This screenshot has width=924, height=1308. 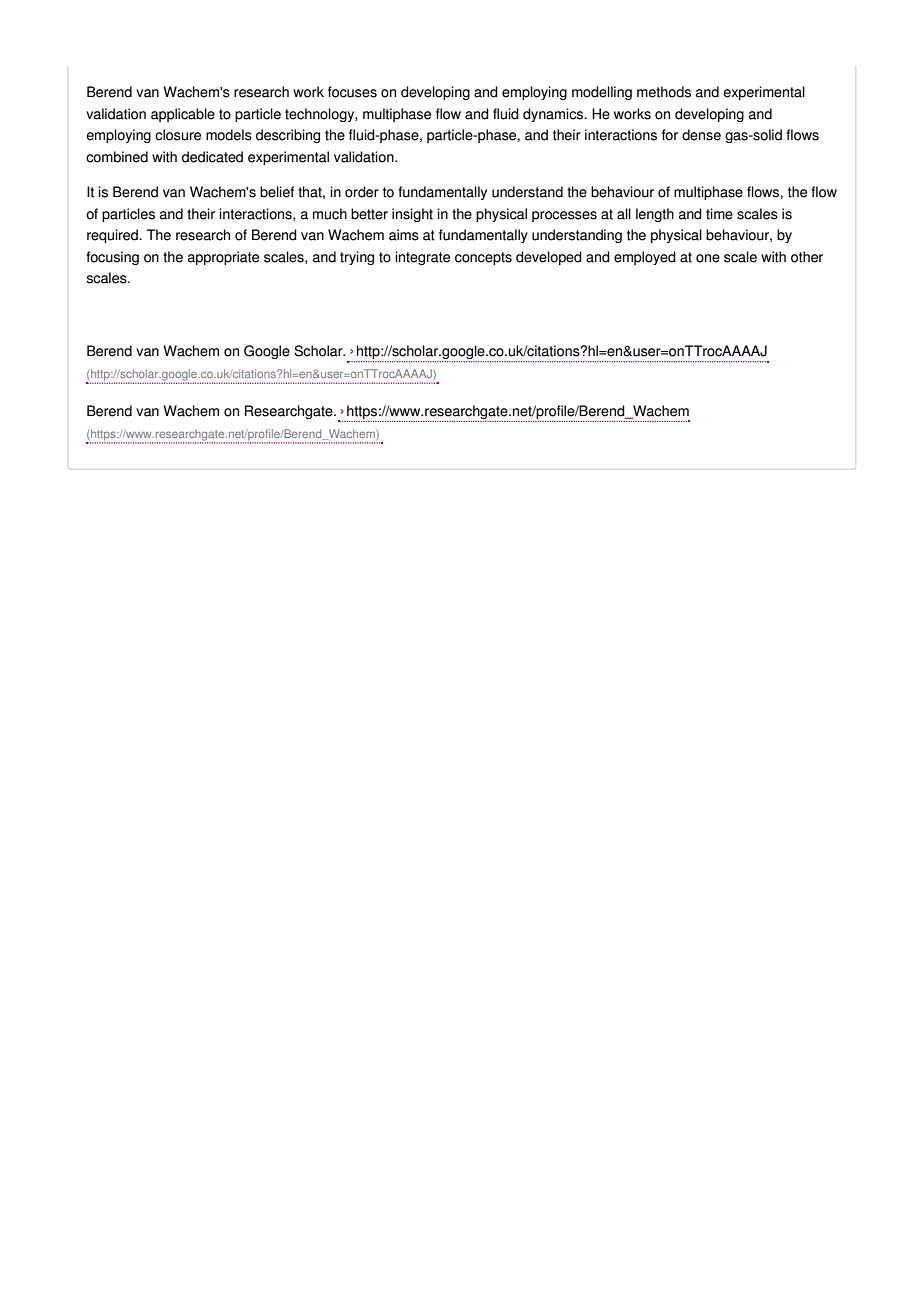 What do you see at coordinates (664, 92) in the screenshot?
I see `methods` at bounding box center [664, 92].
